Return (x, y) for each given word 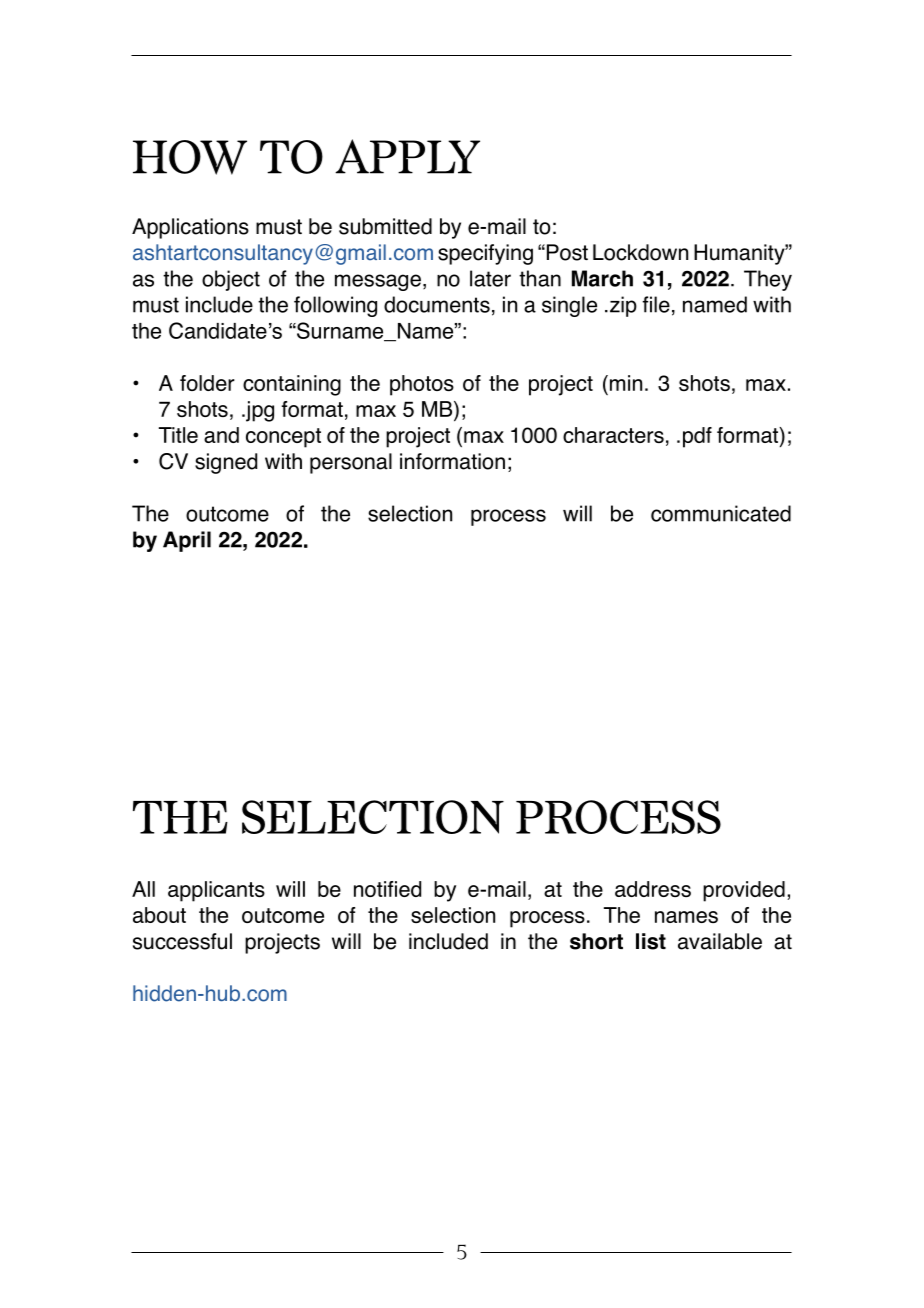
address (653, 889)
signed (226, 463)
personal (351, 463)
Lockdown (640, 252)
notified (387, 889)
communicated (721, 513)
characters (613, 435)
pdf (697, 437)
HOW (190, 157)
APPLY (407, 156)
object (231, 280)
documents (437, 304)
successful (182, 941)
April (187, 541)
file (656, 304)
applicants (216, 891)
